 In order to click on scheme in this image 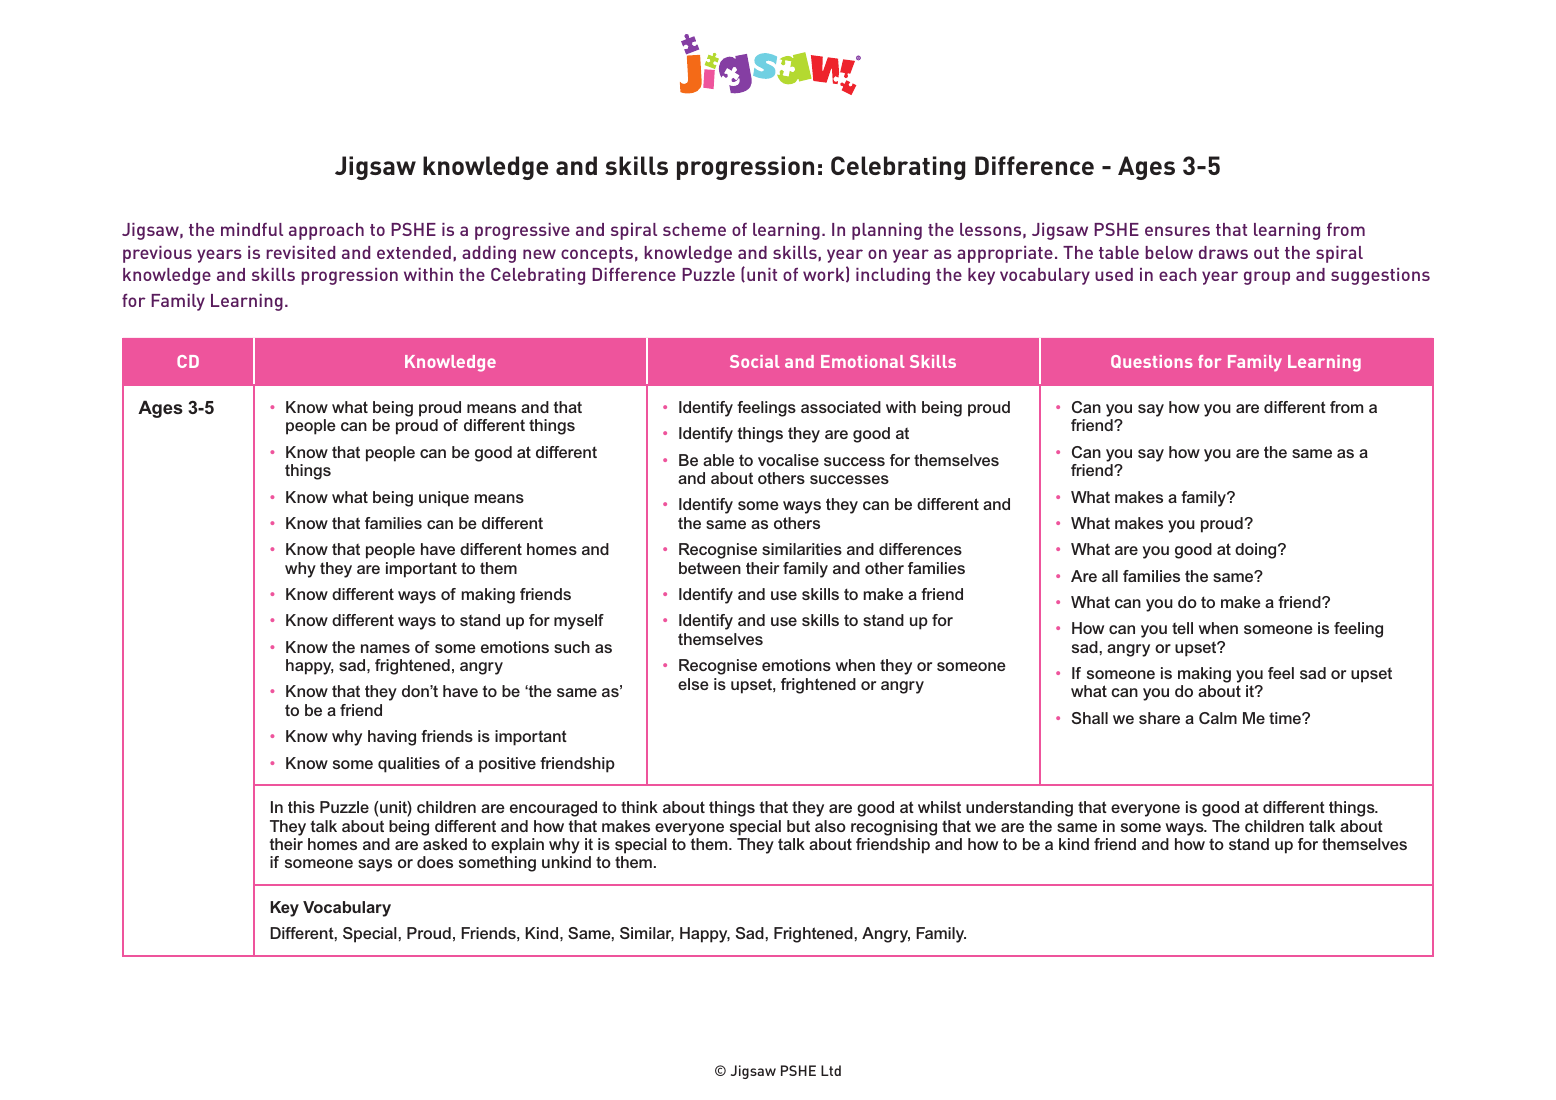, I will do `click(694, 229)`.
